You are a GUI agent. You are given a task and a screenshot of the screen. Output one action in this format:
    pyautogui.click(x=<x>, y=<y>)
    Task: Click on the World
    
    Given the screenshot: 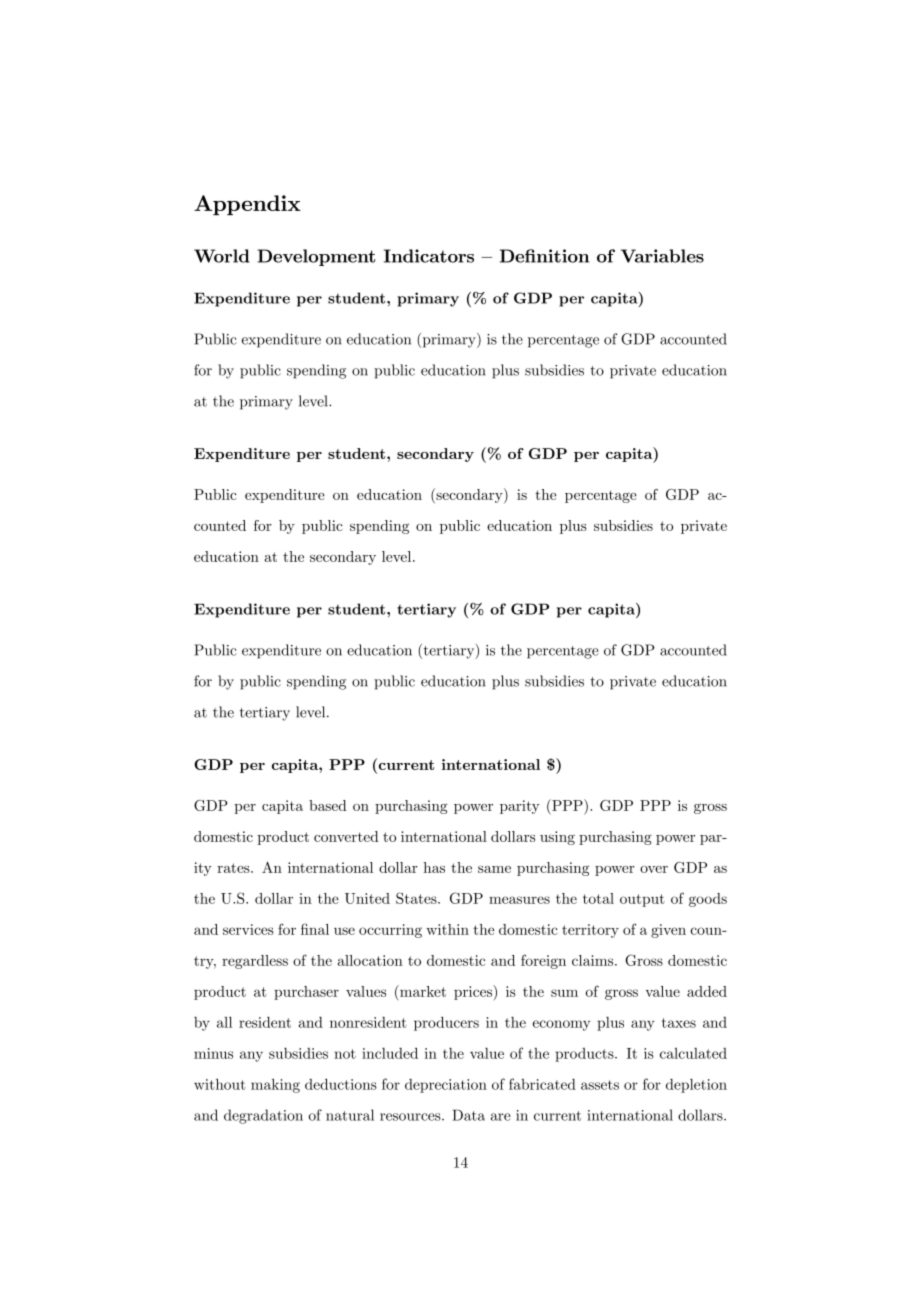 What is the action you would take?
    pyautogui.click(x=222, y=256)
